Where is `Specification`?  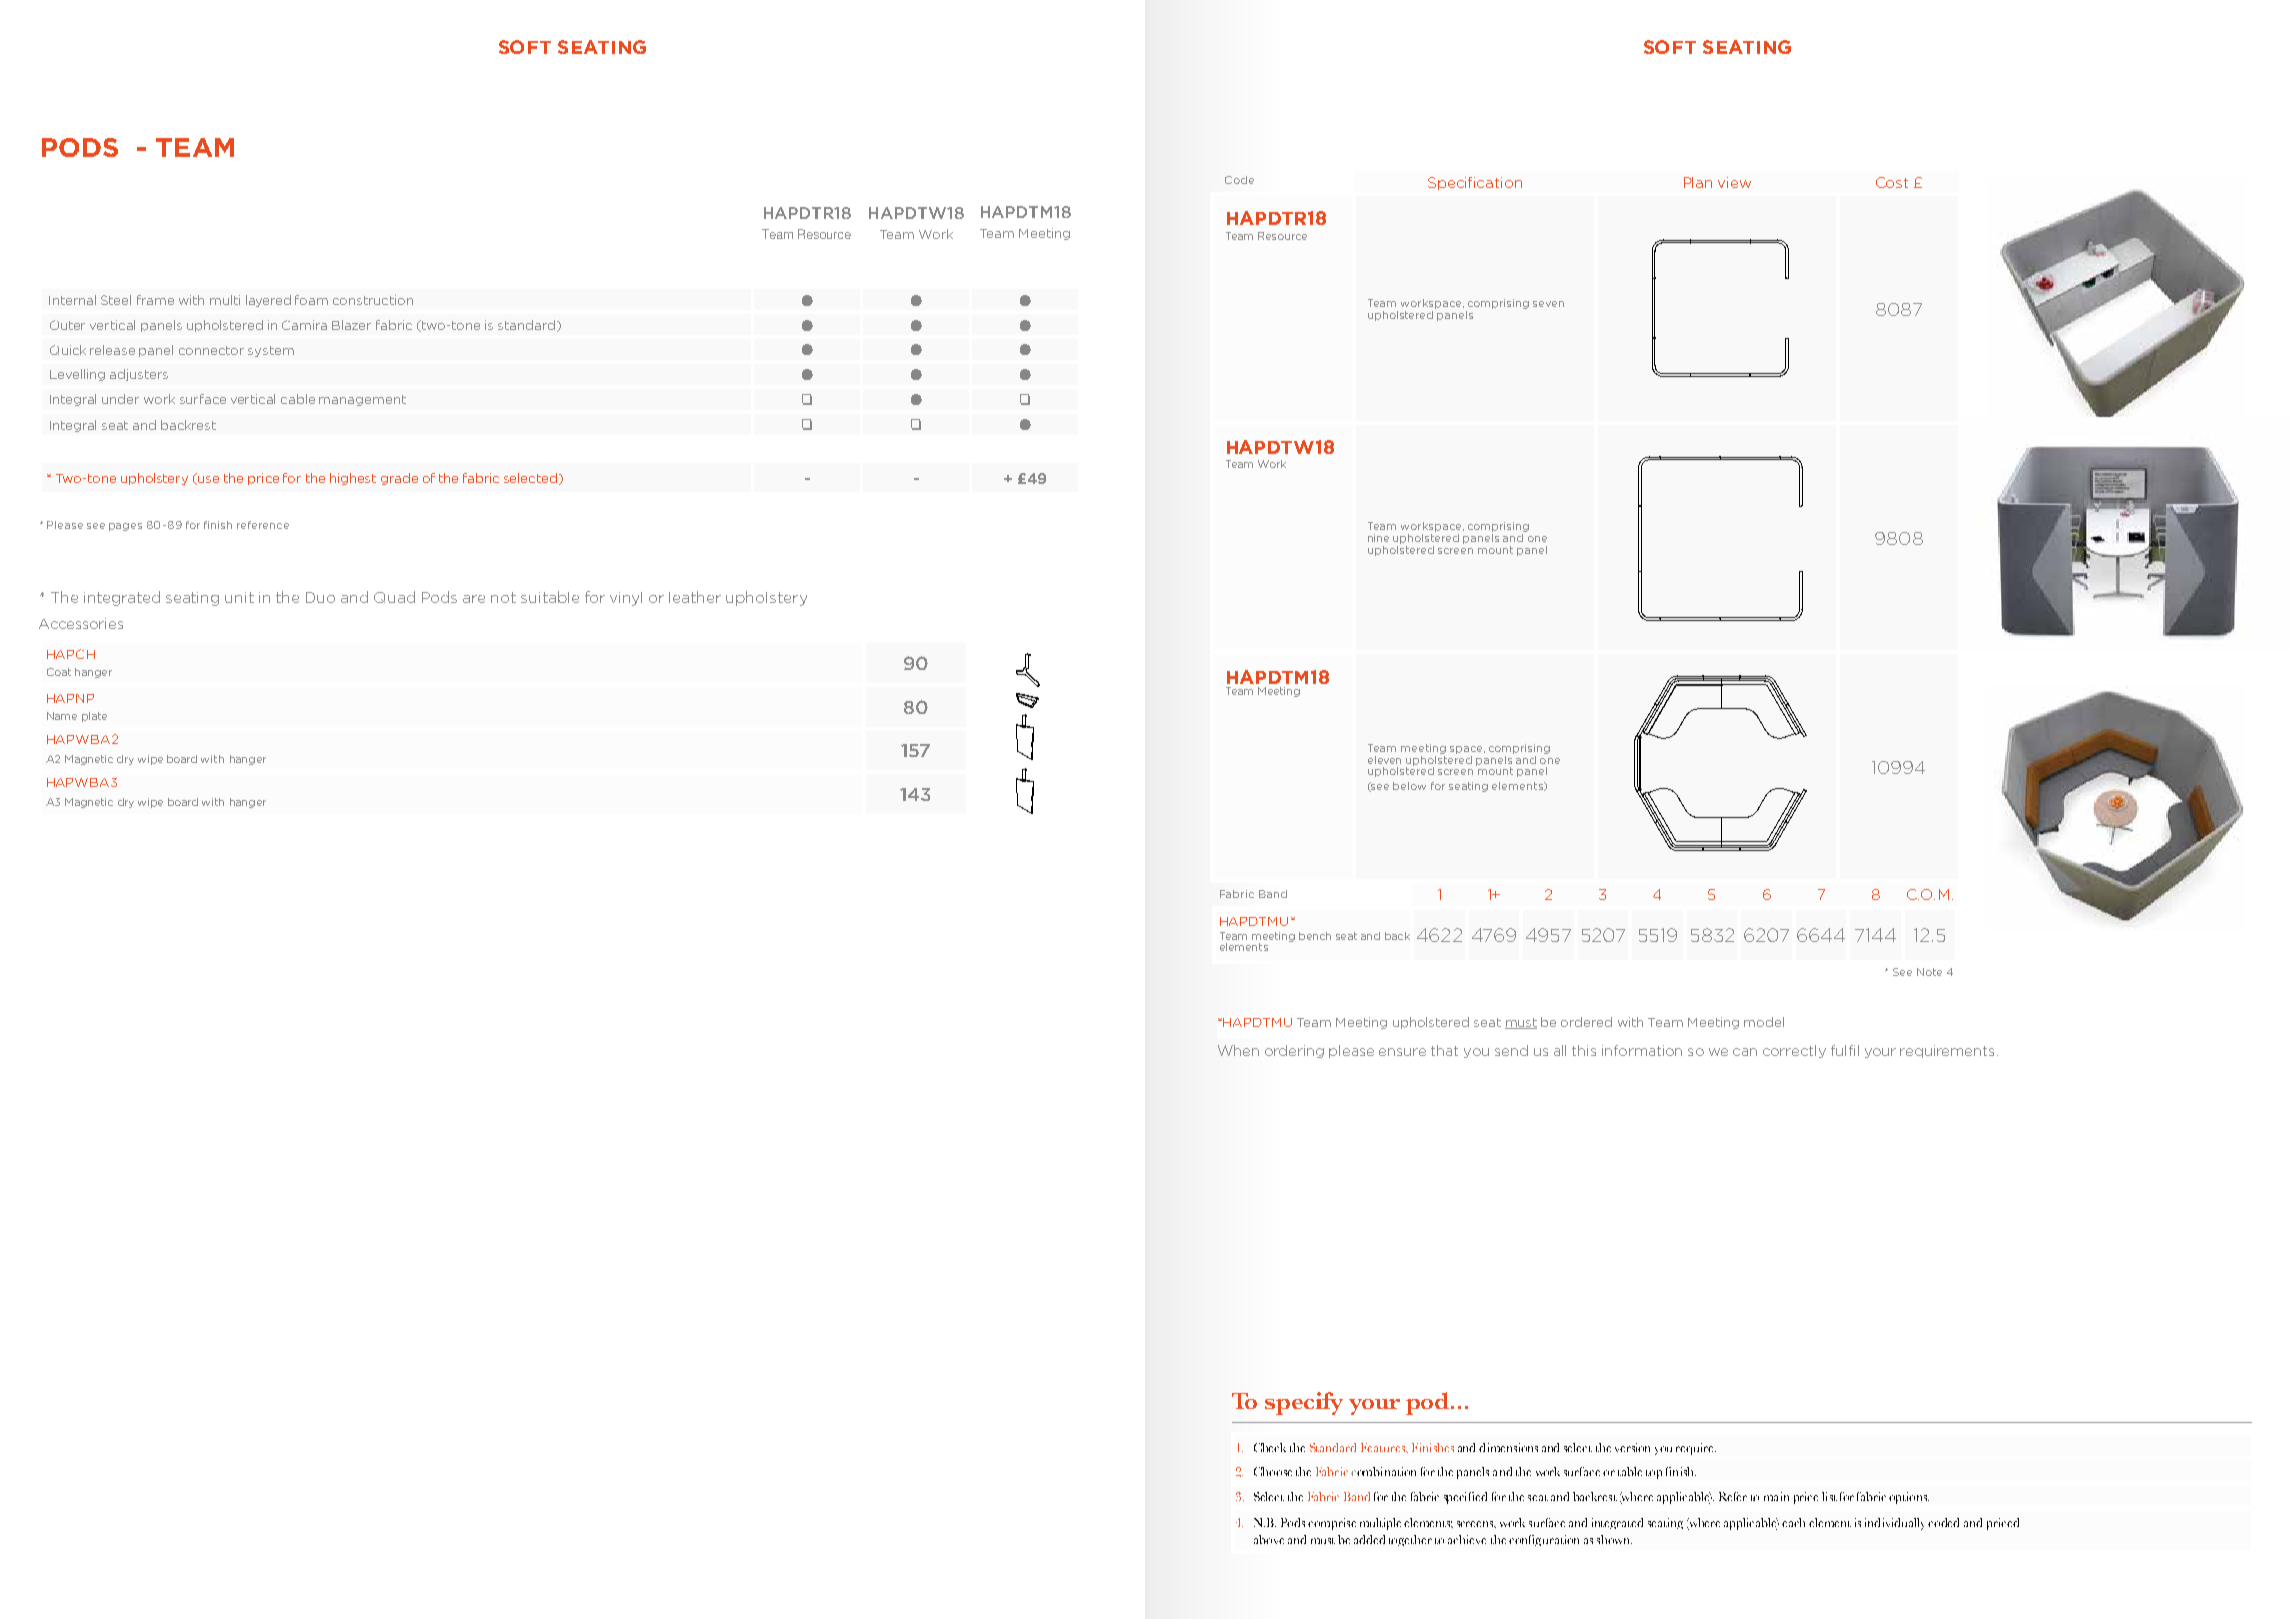
Specification is located at coordinates (1475, 183).
